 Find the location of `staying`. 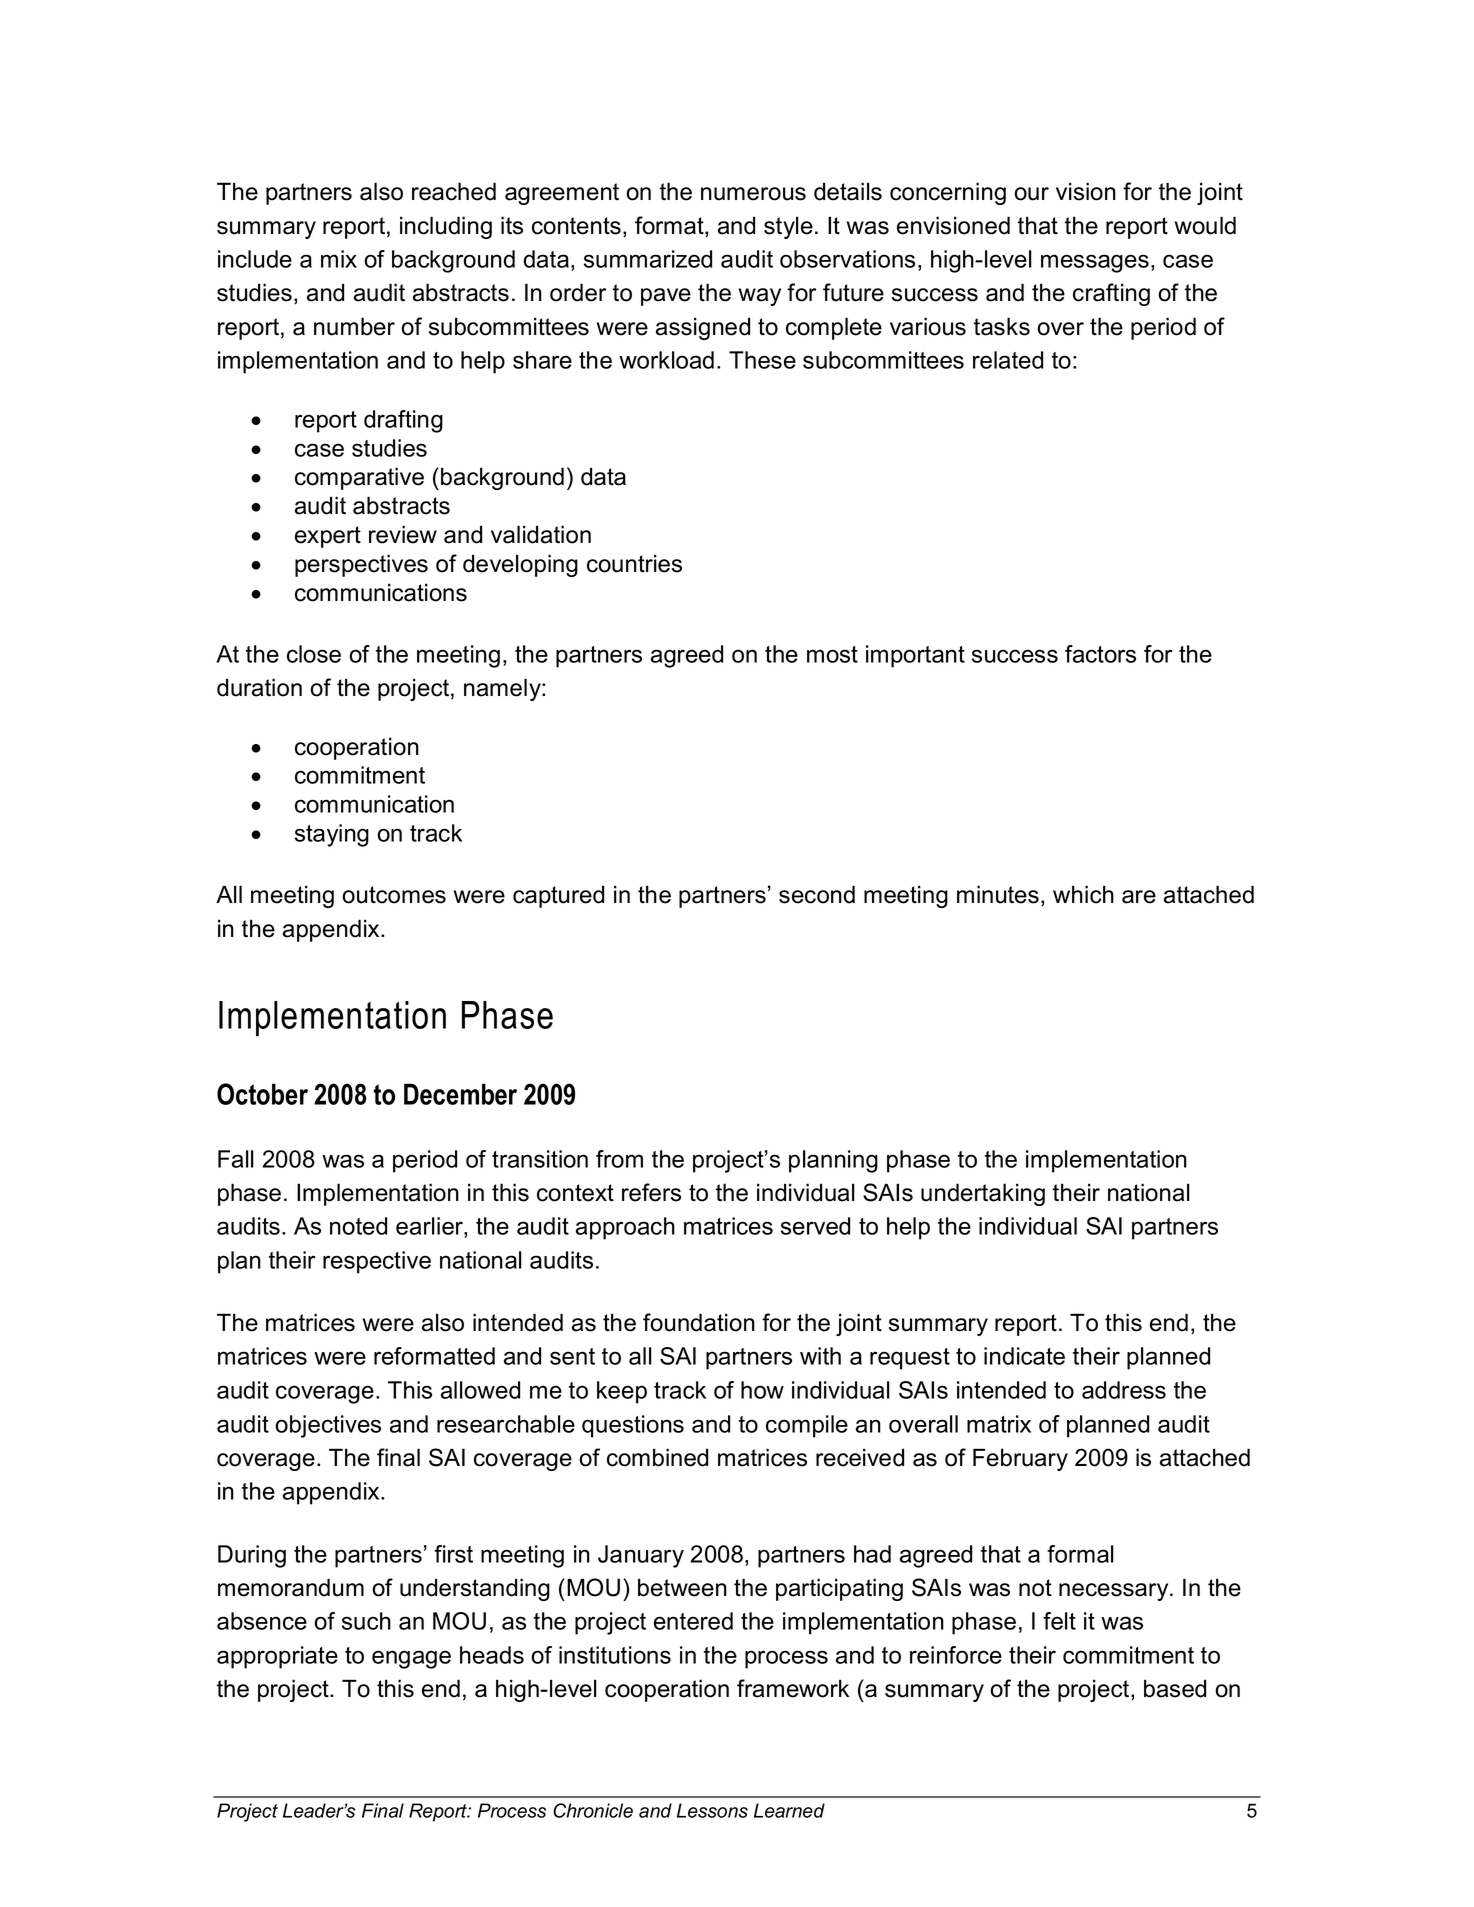

staying is located at coordinates (332, 835).
